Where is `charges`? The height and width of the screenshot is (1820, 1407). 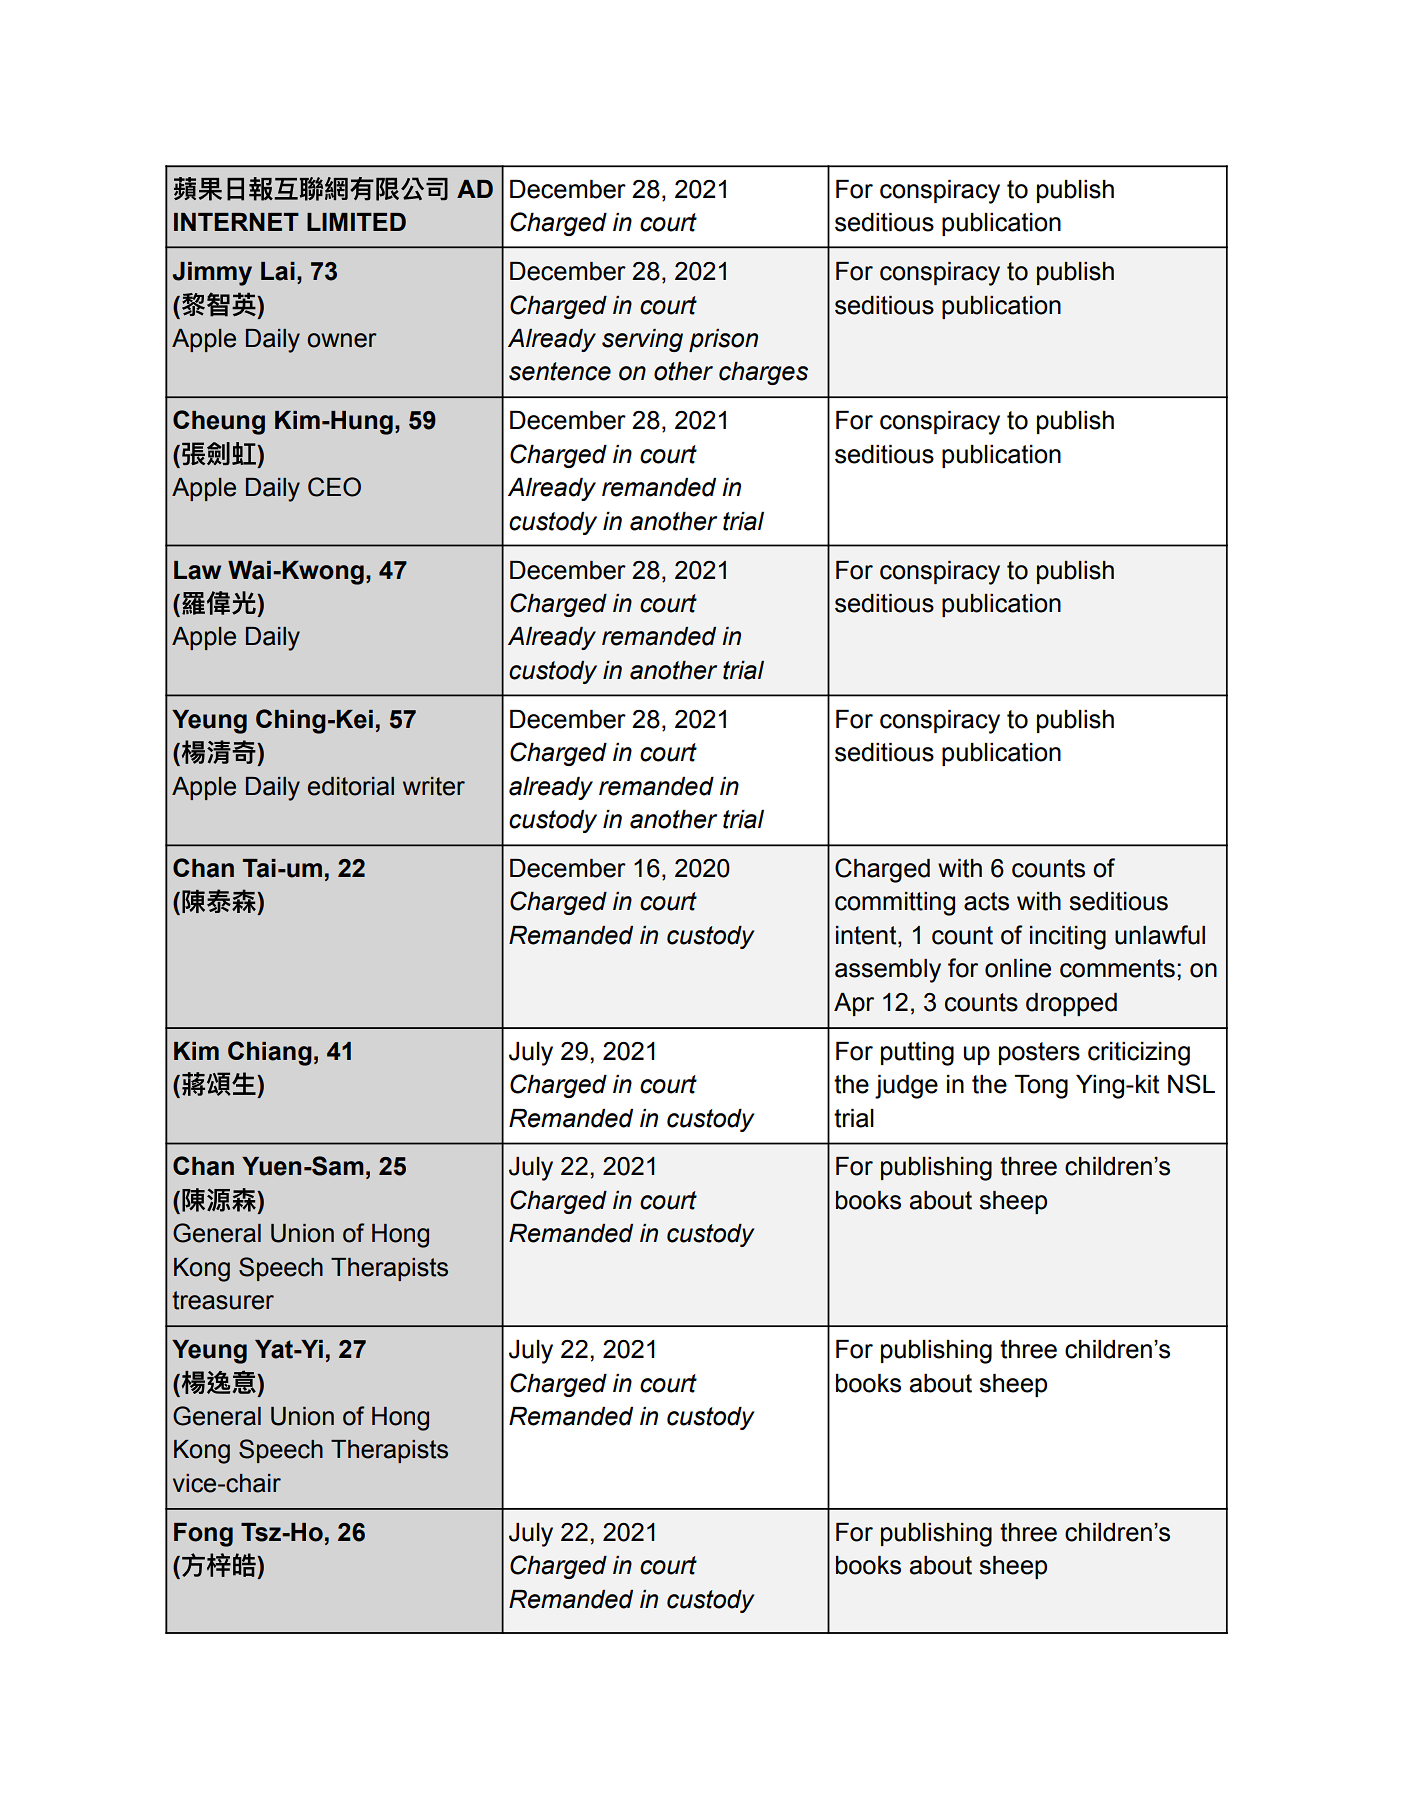
charges is located at coordinates (763, 373).
